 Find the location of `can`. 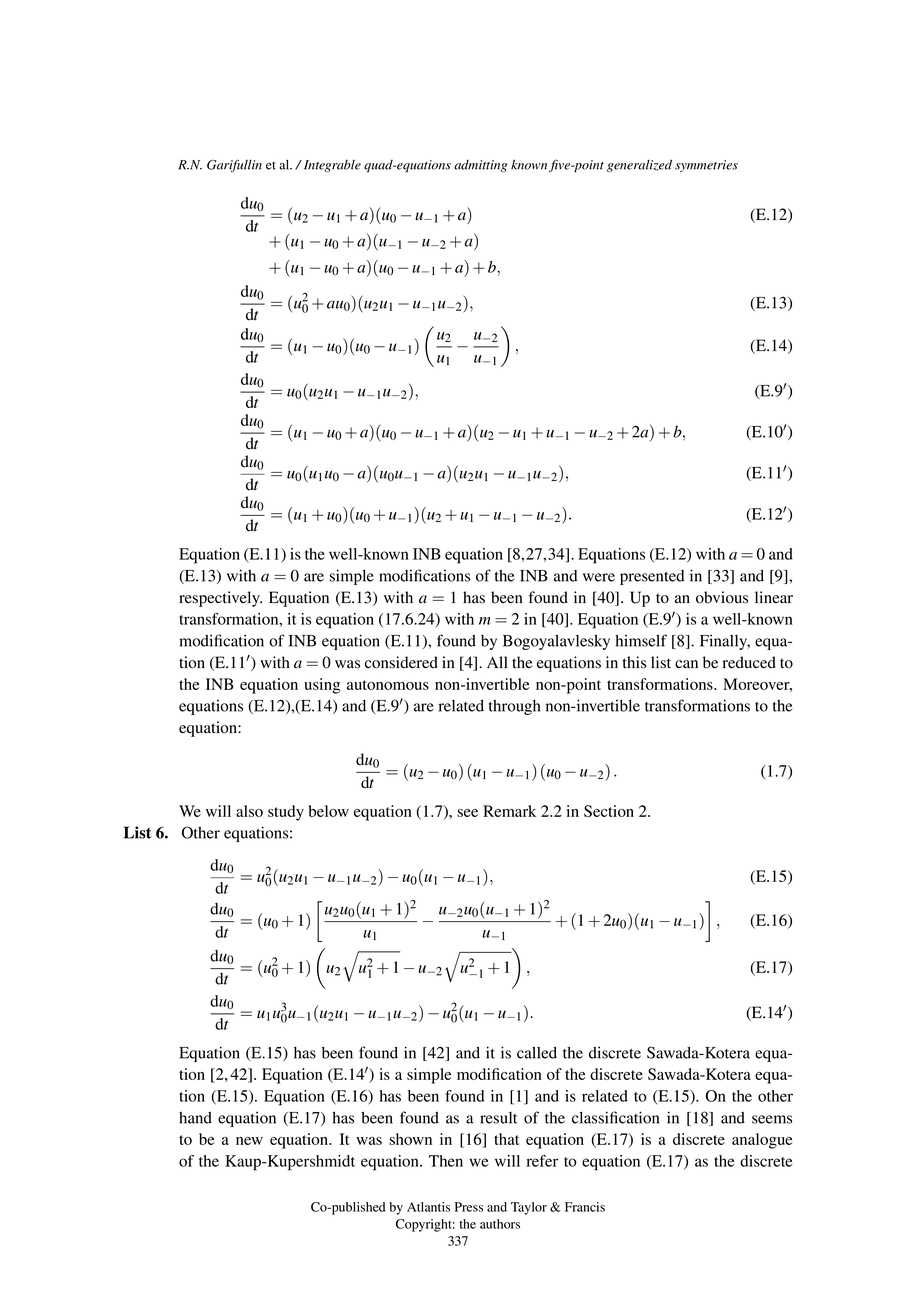

can is located at coordinates (686, 664).
